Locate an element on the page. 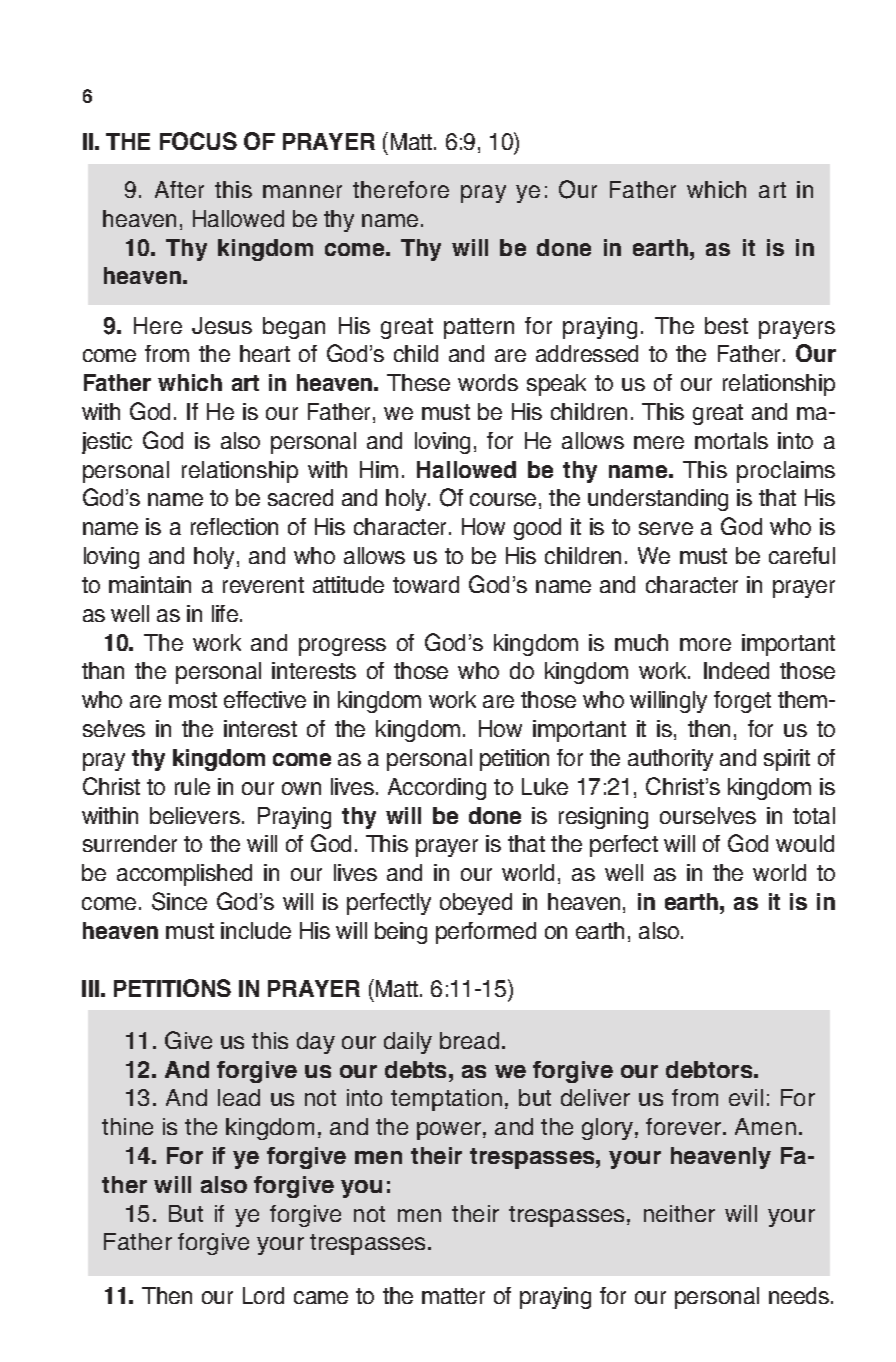 The height and width of the page is (1362, 896). best is located at coordinates (726, 325).
